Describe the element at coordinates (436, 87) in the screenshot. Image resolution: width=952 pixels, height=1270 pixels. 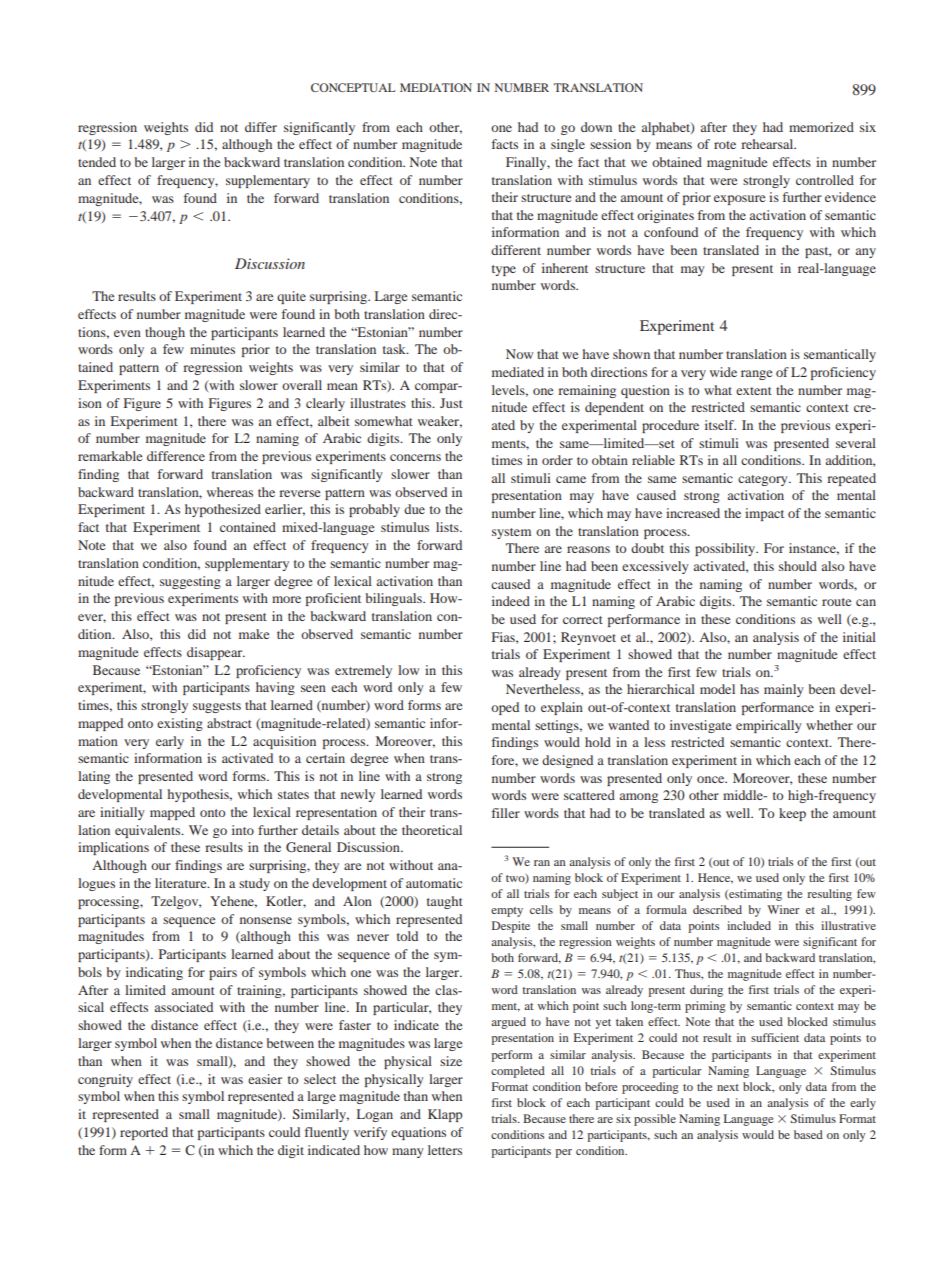
I see `MEDIATION` at that location.
